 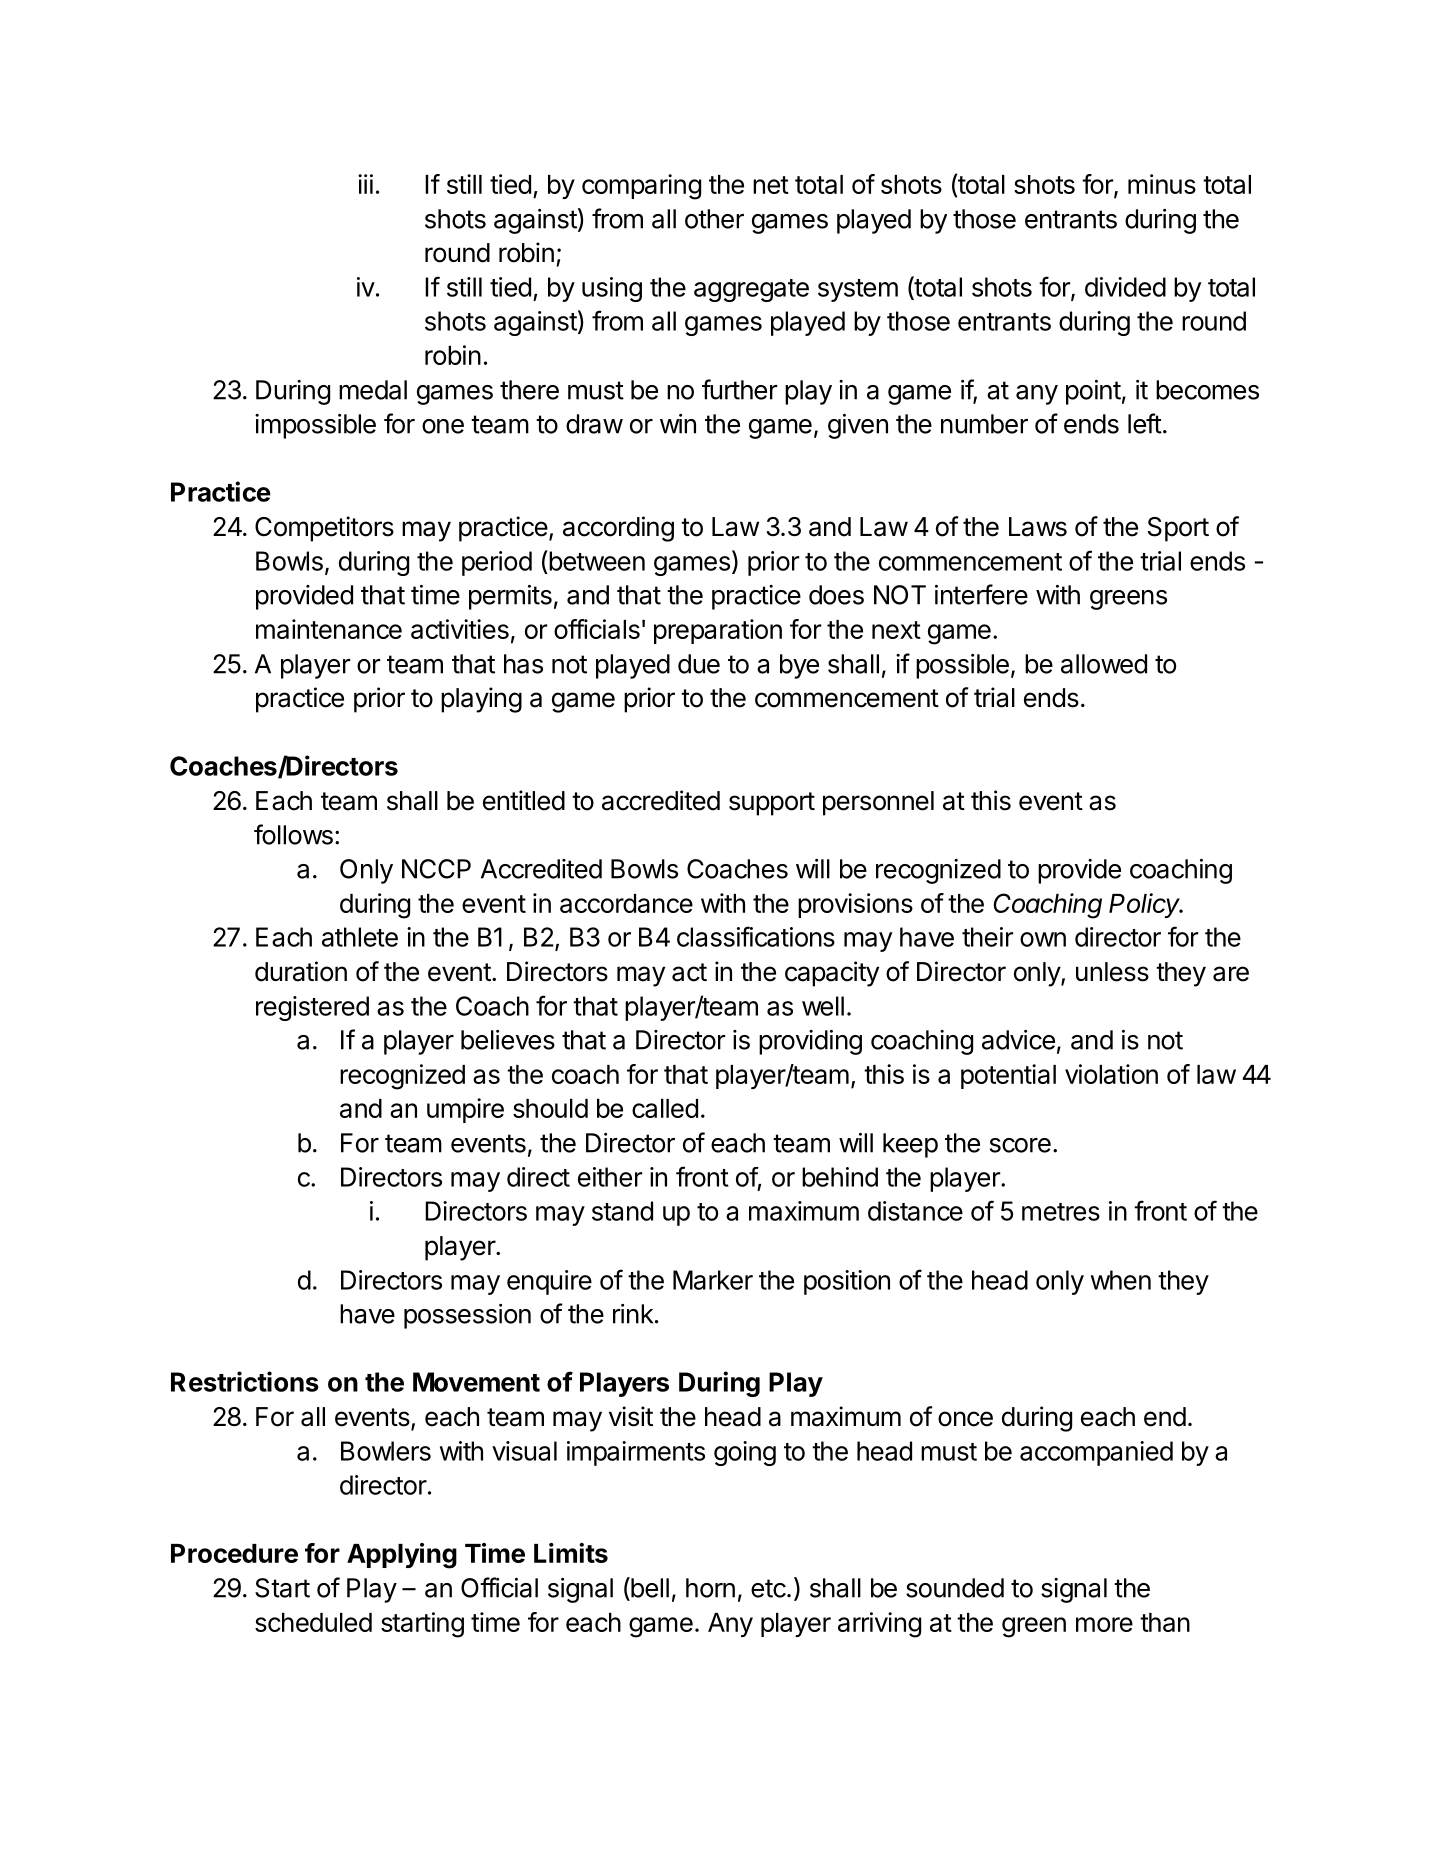 What do you see at coordinates (1178, 529) in the screenshot?
I see `Sport` at bounding box center [1178, 529].
